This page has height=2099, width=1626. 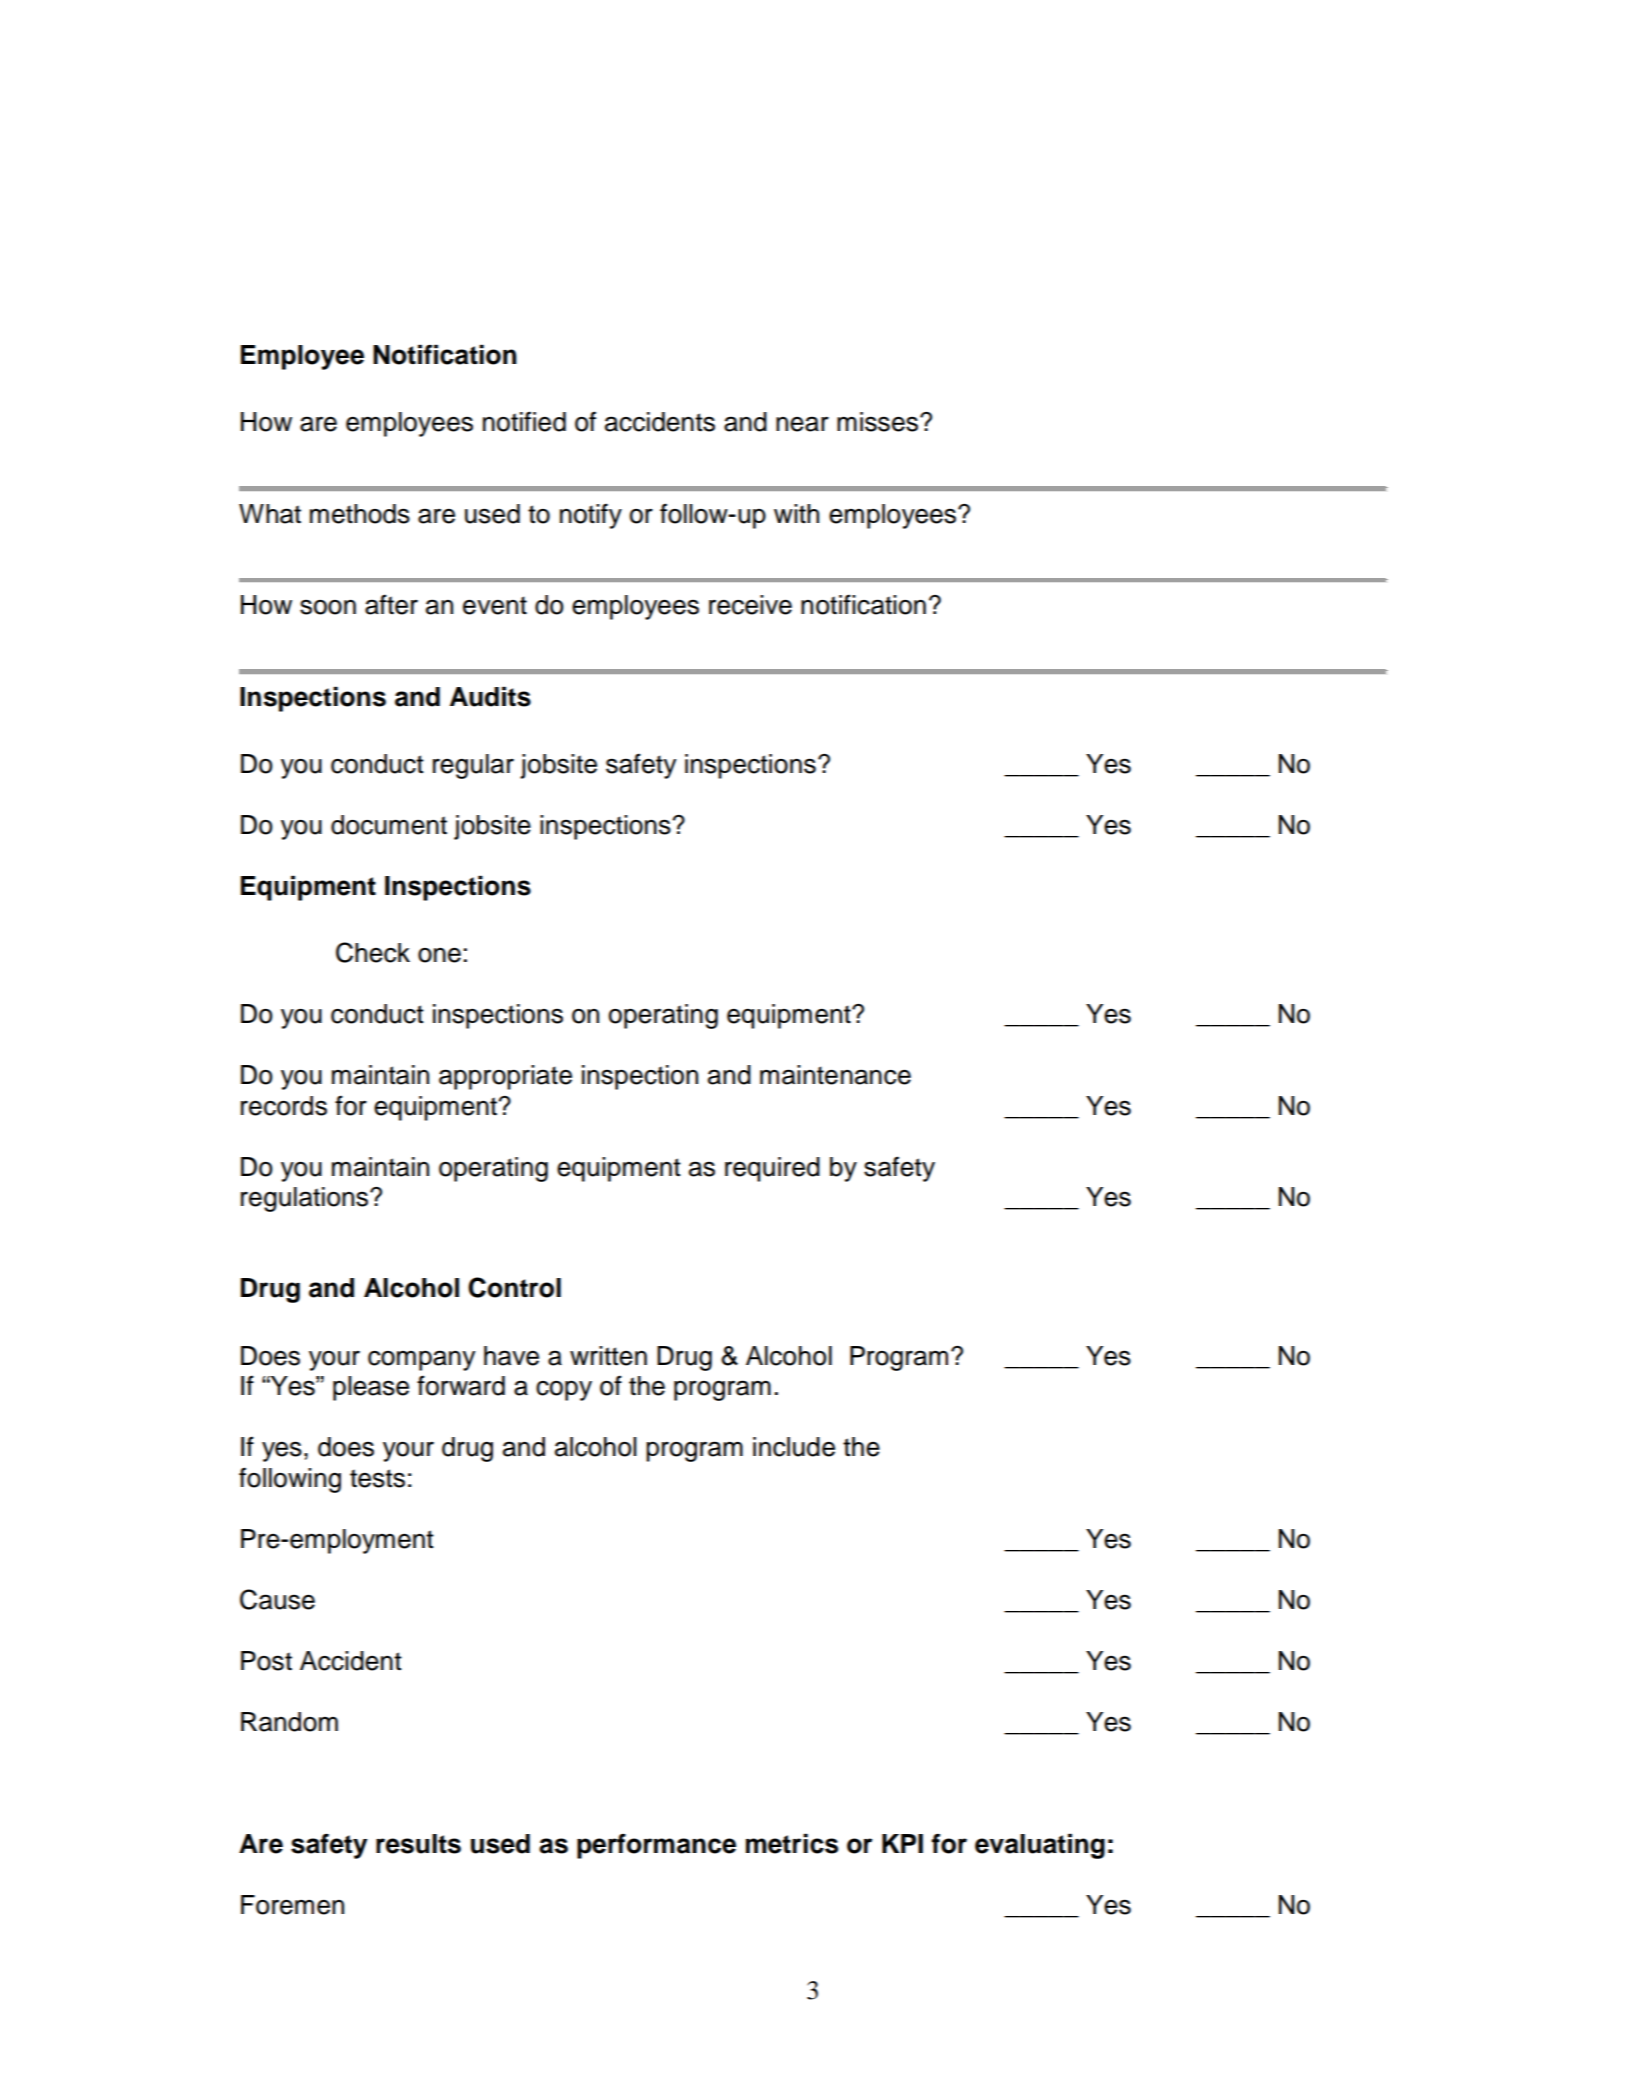 I want to click on methods, so click(x=360, y=514).
